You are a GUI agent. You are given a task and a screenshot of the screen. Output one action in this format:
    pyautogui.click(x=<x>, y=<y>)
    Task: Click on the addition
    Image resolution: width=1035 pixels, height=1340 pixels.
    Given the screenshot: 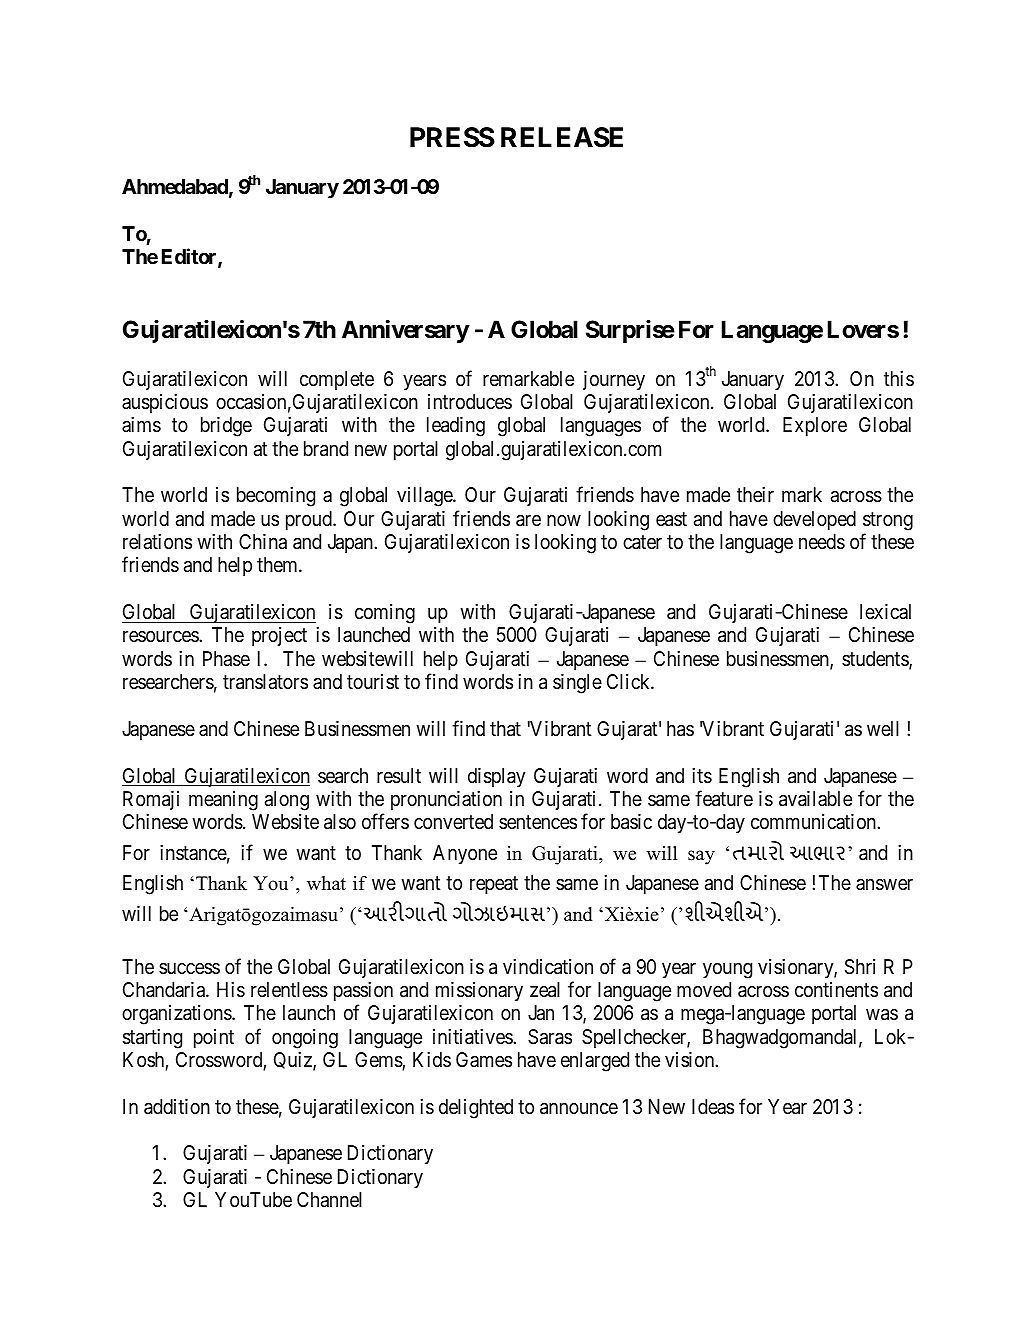 What is the action you would take?
    pyautogui.click(x=177, y=1107)
